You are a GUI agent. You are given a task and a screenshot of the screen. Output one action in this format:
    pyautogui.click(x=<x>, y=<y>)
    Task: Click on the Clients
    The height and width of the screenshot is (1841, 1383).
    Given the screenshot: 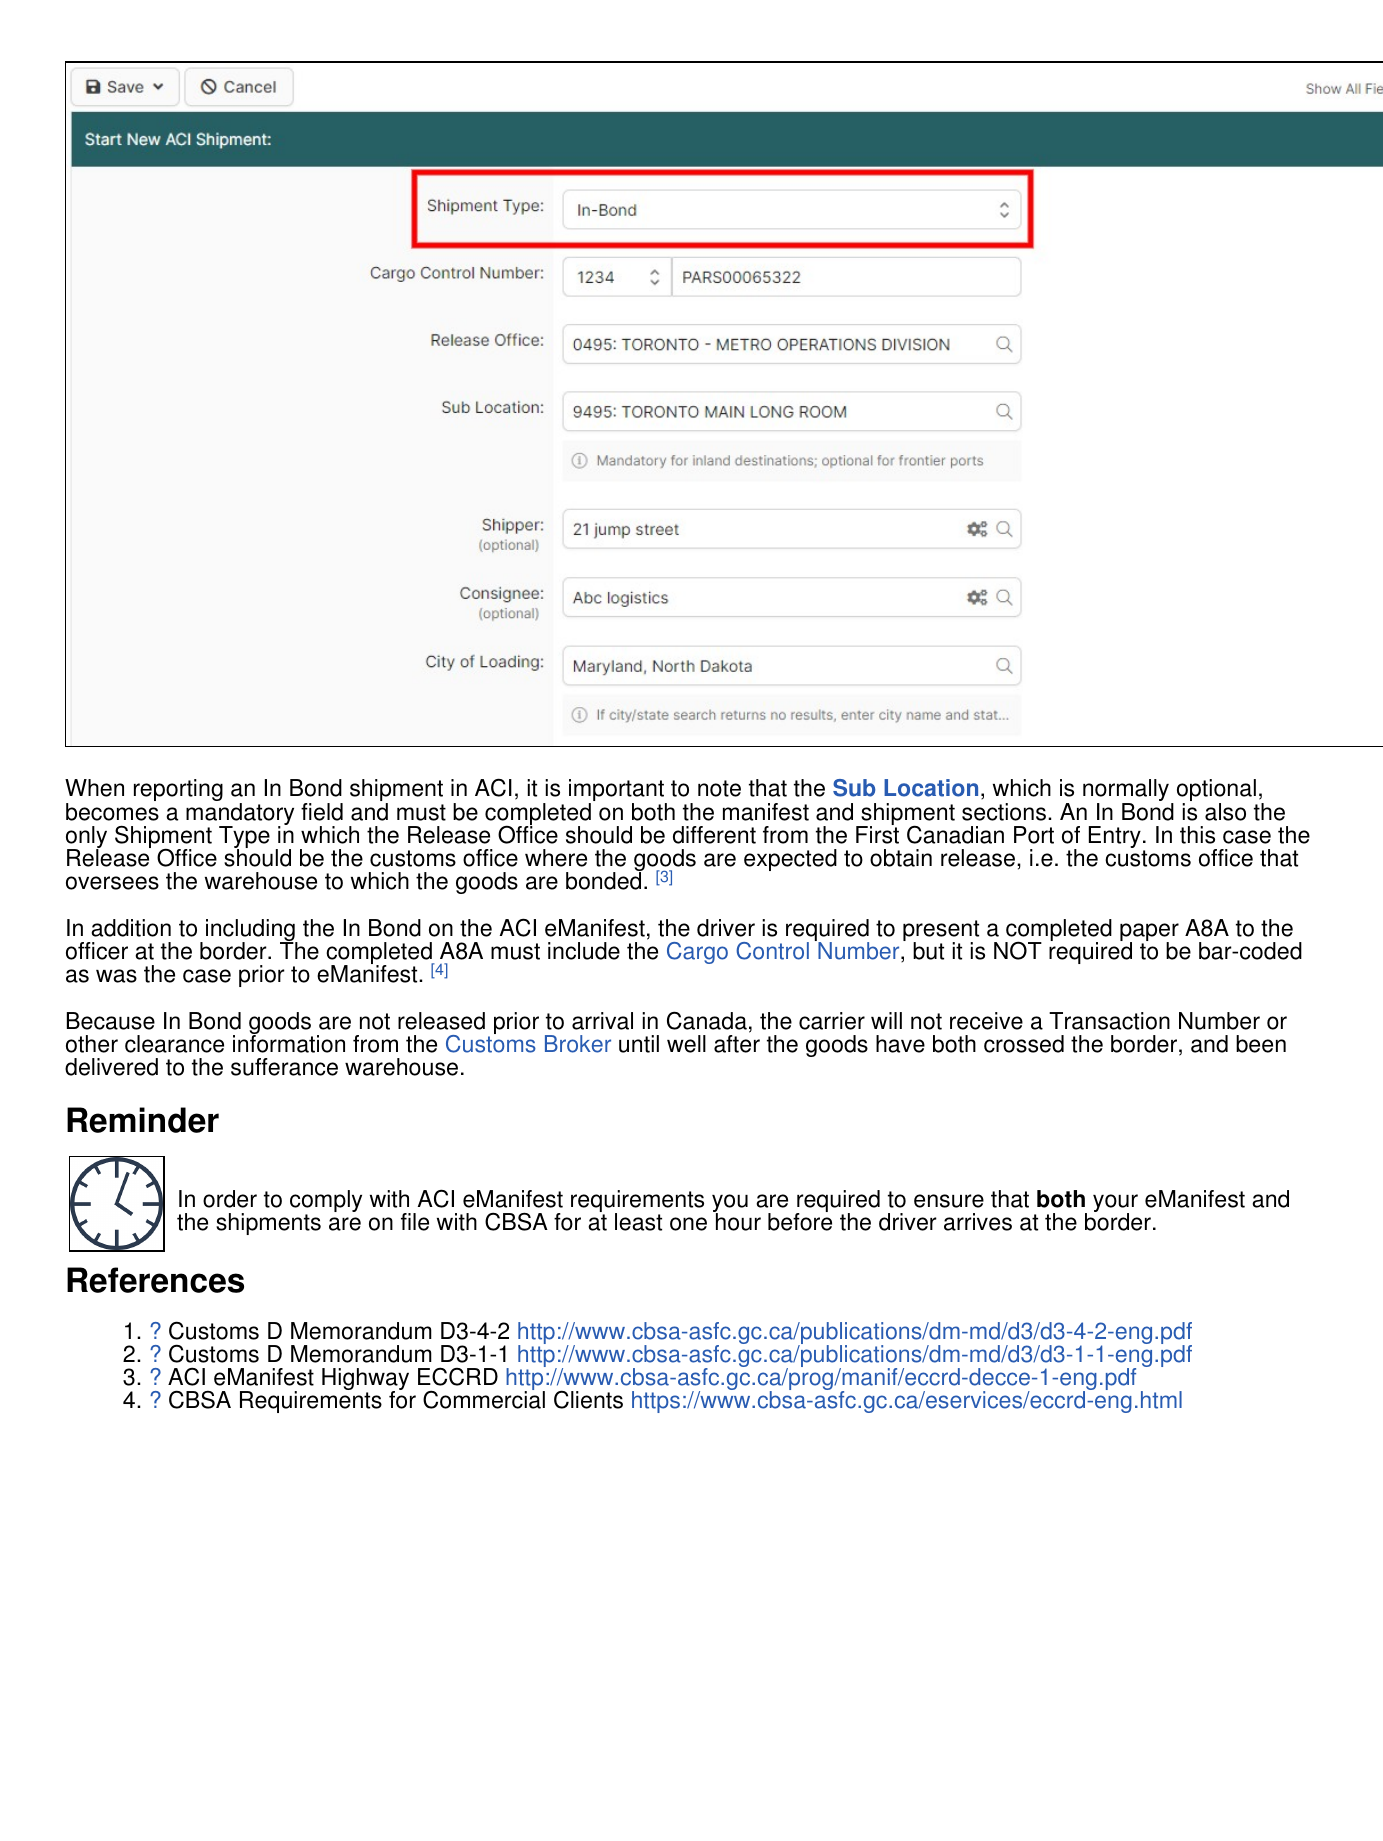 What is the action you would take?
    pyautogui.click(x=588, y=1399)
